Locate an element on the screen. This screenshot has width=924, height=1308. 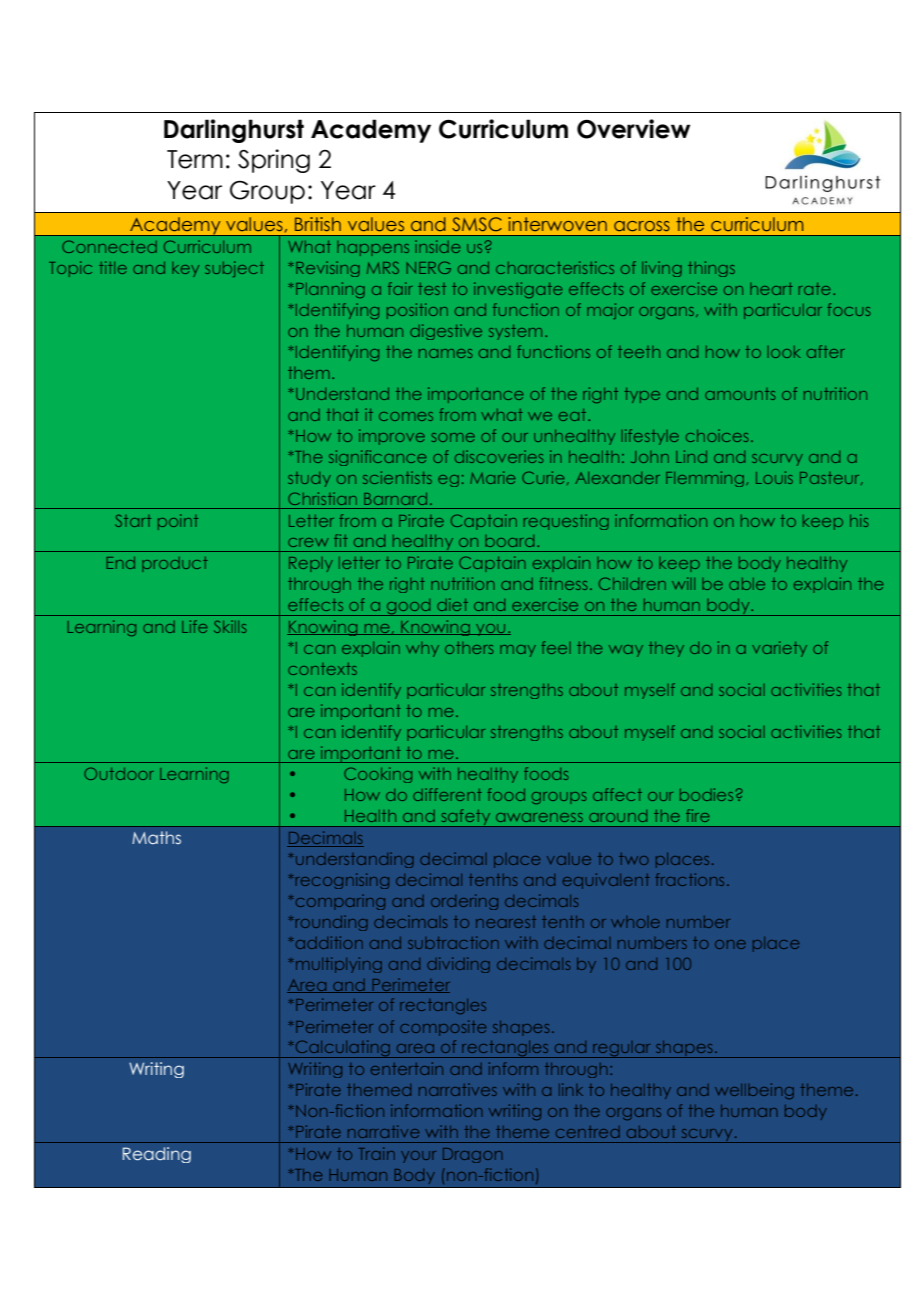
Louis is located at coordinates (774, 477).
